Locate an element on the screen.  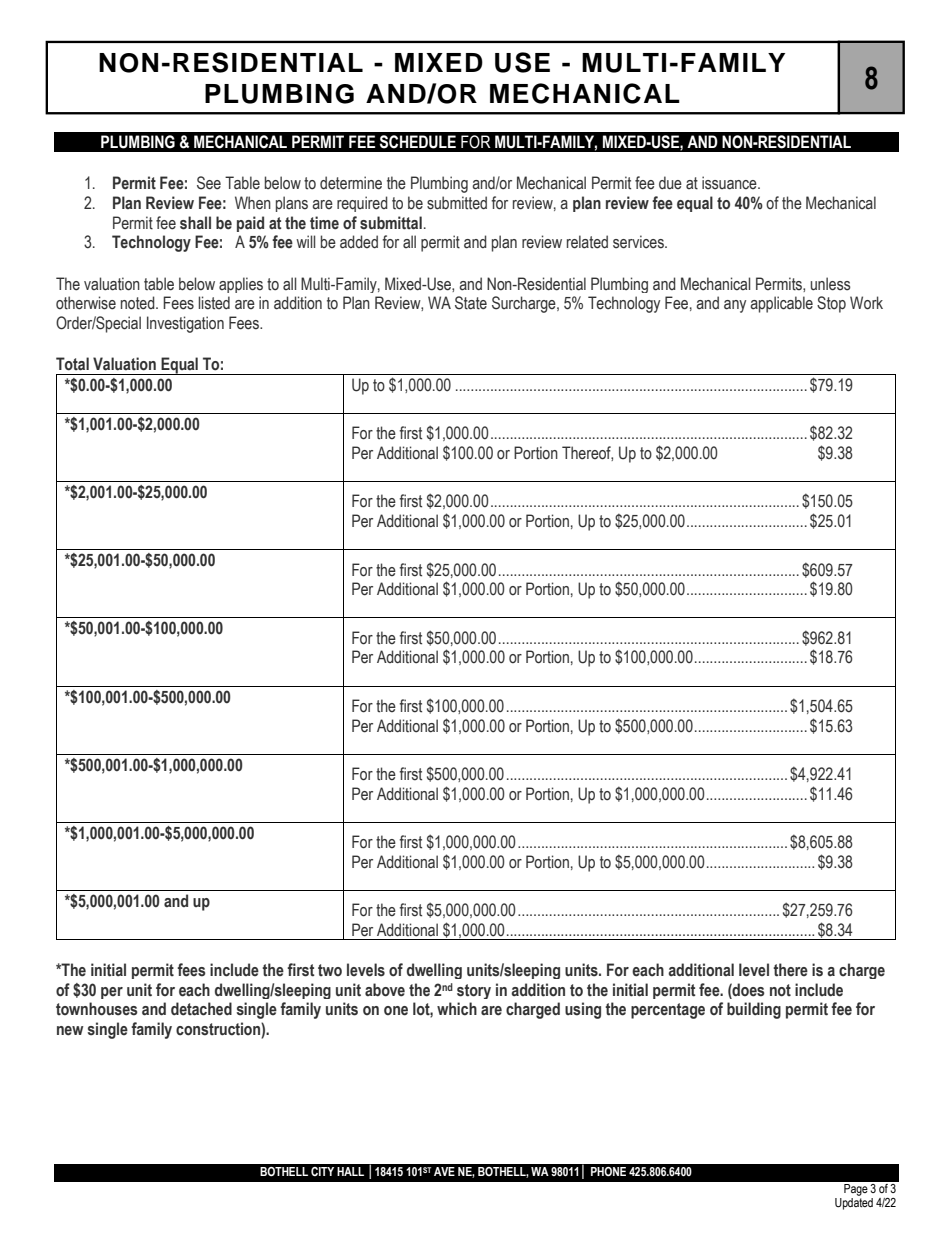
two is located at coordinates (330, 970).
